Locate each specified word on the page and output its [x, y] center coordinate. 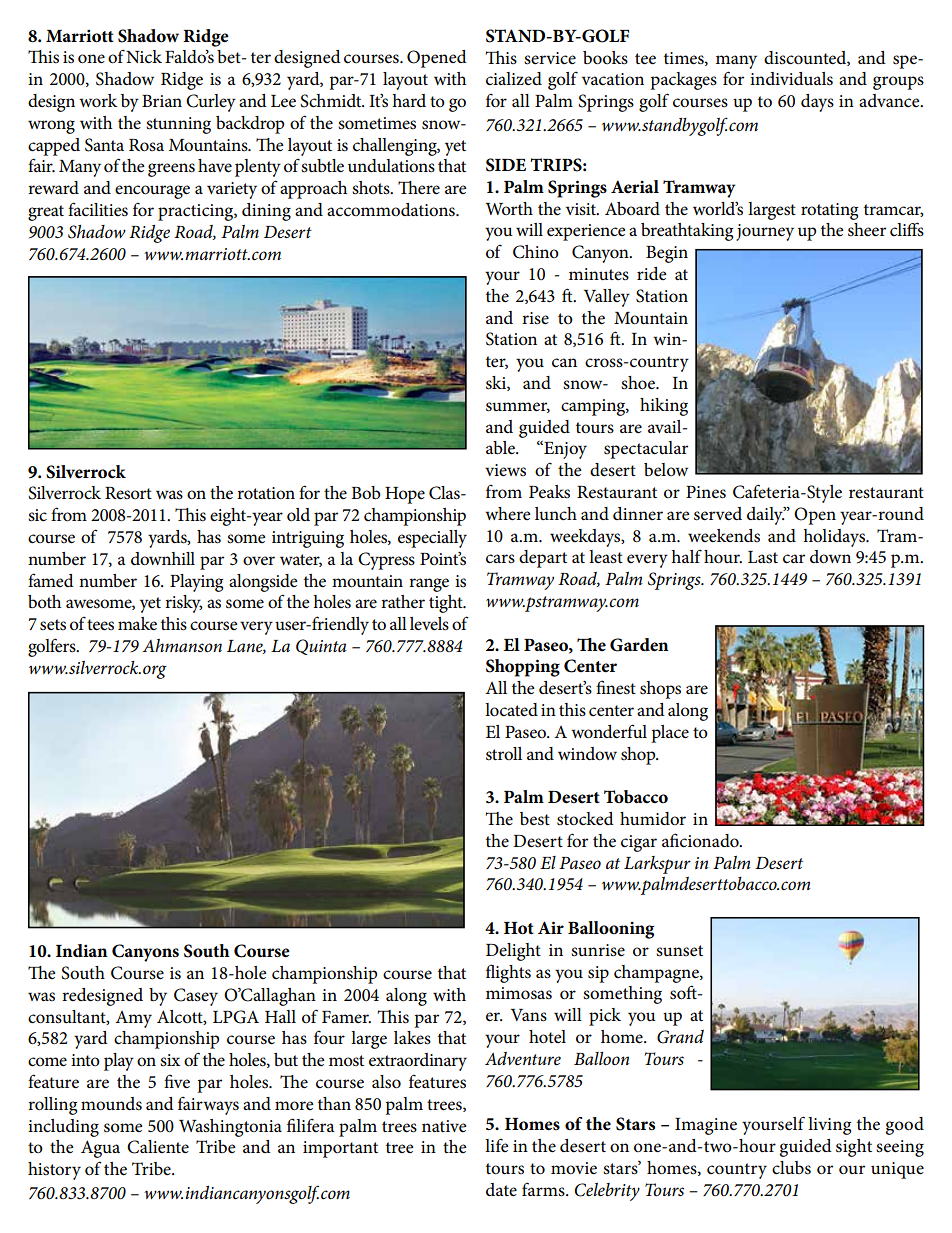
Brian [162, 101]
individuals [791, 79]
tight [447, 604]
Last [763, 557]
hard [409, 100]
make [137, 624]
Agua [100, 1149]
